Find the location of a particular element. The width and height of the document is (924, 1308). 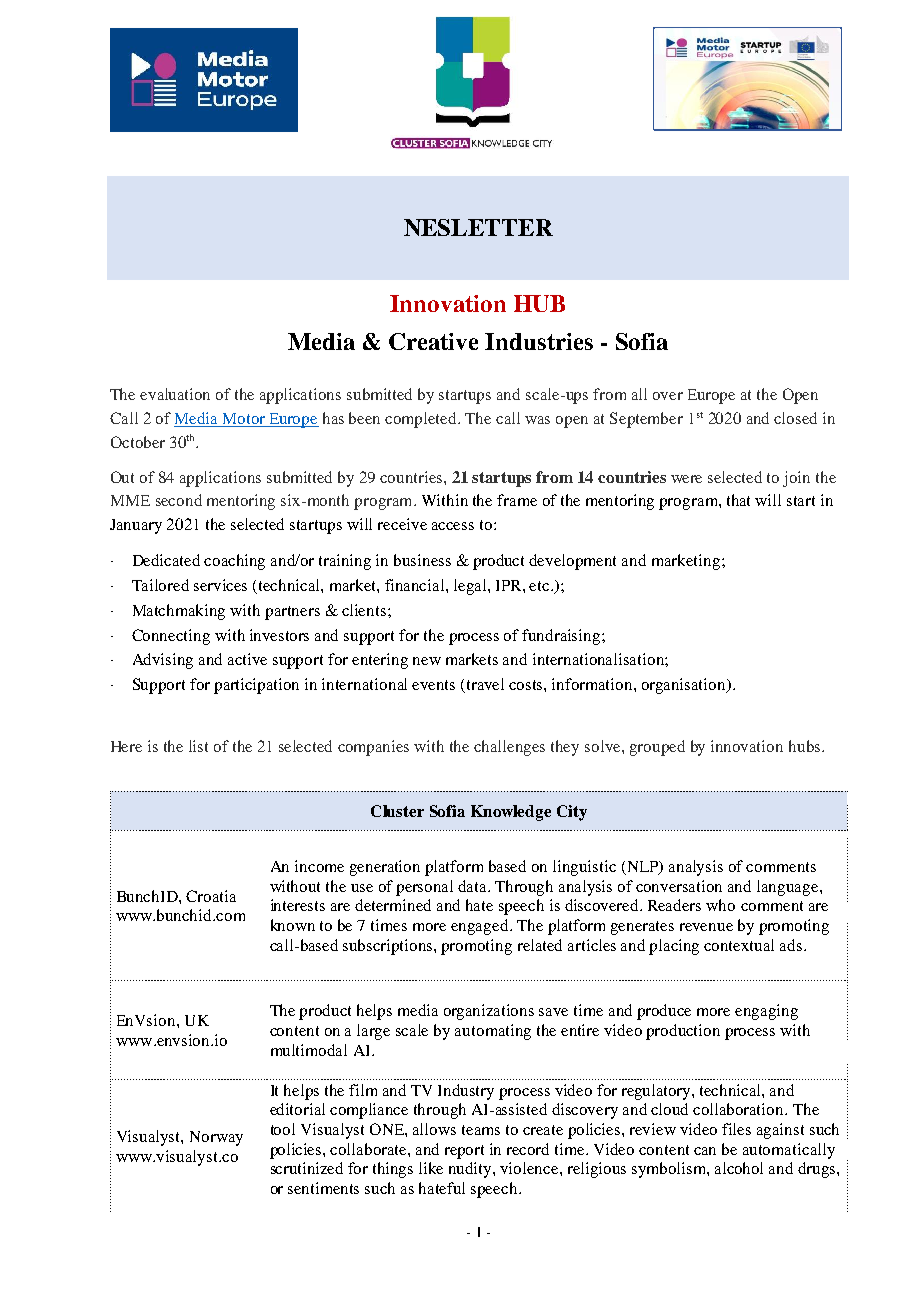

evaluation is located at coordinates (175, 394).
